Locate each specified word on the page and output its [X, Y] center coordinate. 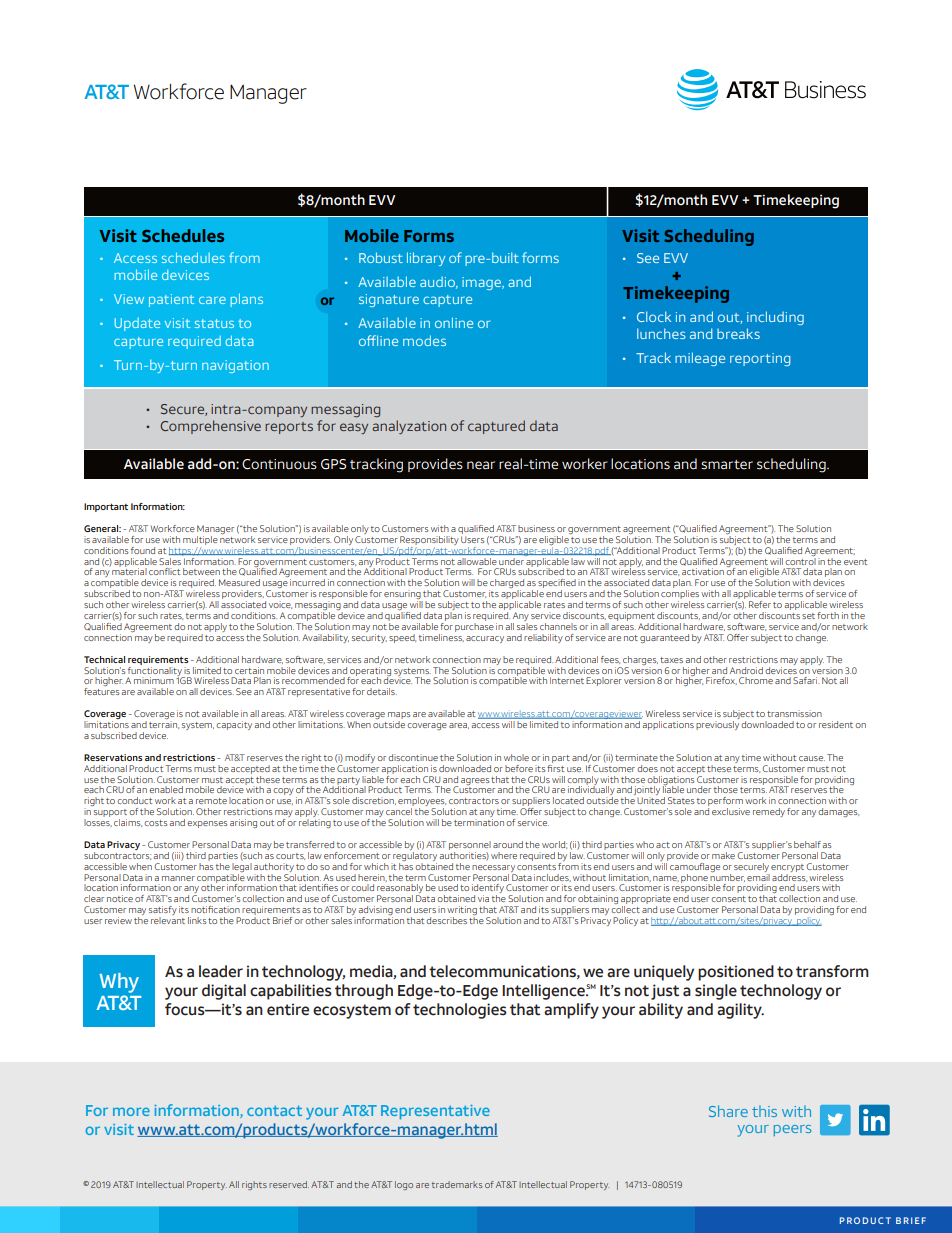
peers [792, 1130]
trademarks [457, 1184]
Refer [760, 604]
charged [506, 585]
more [131, 1111]
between [201, 571]
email [758, 876]
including [775, 318]
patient [171, 300]
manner [178, 878]
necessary [493, 868]
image [482, 283]
